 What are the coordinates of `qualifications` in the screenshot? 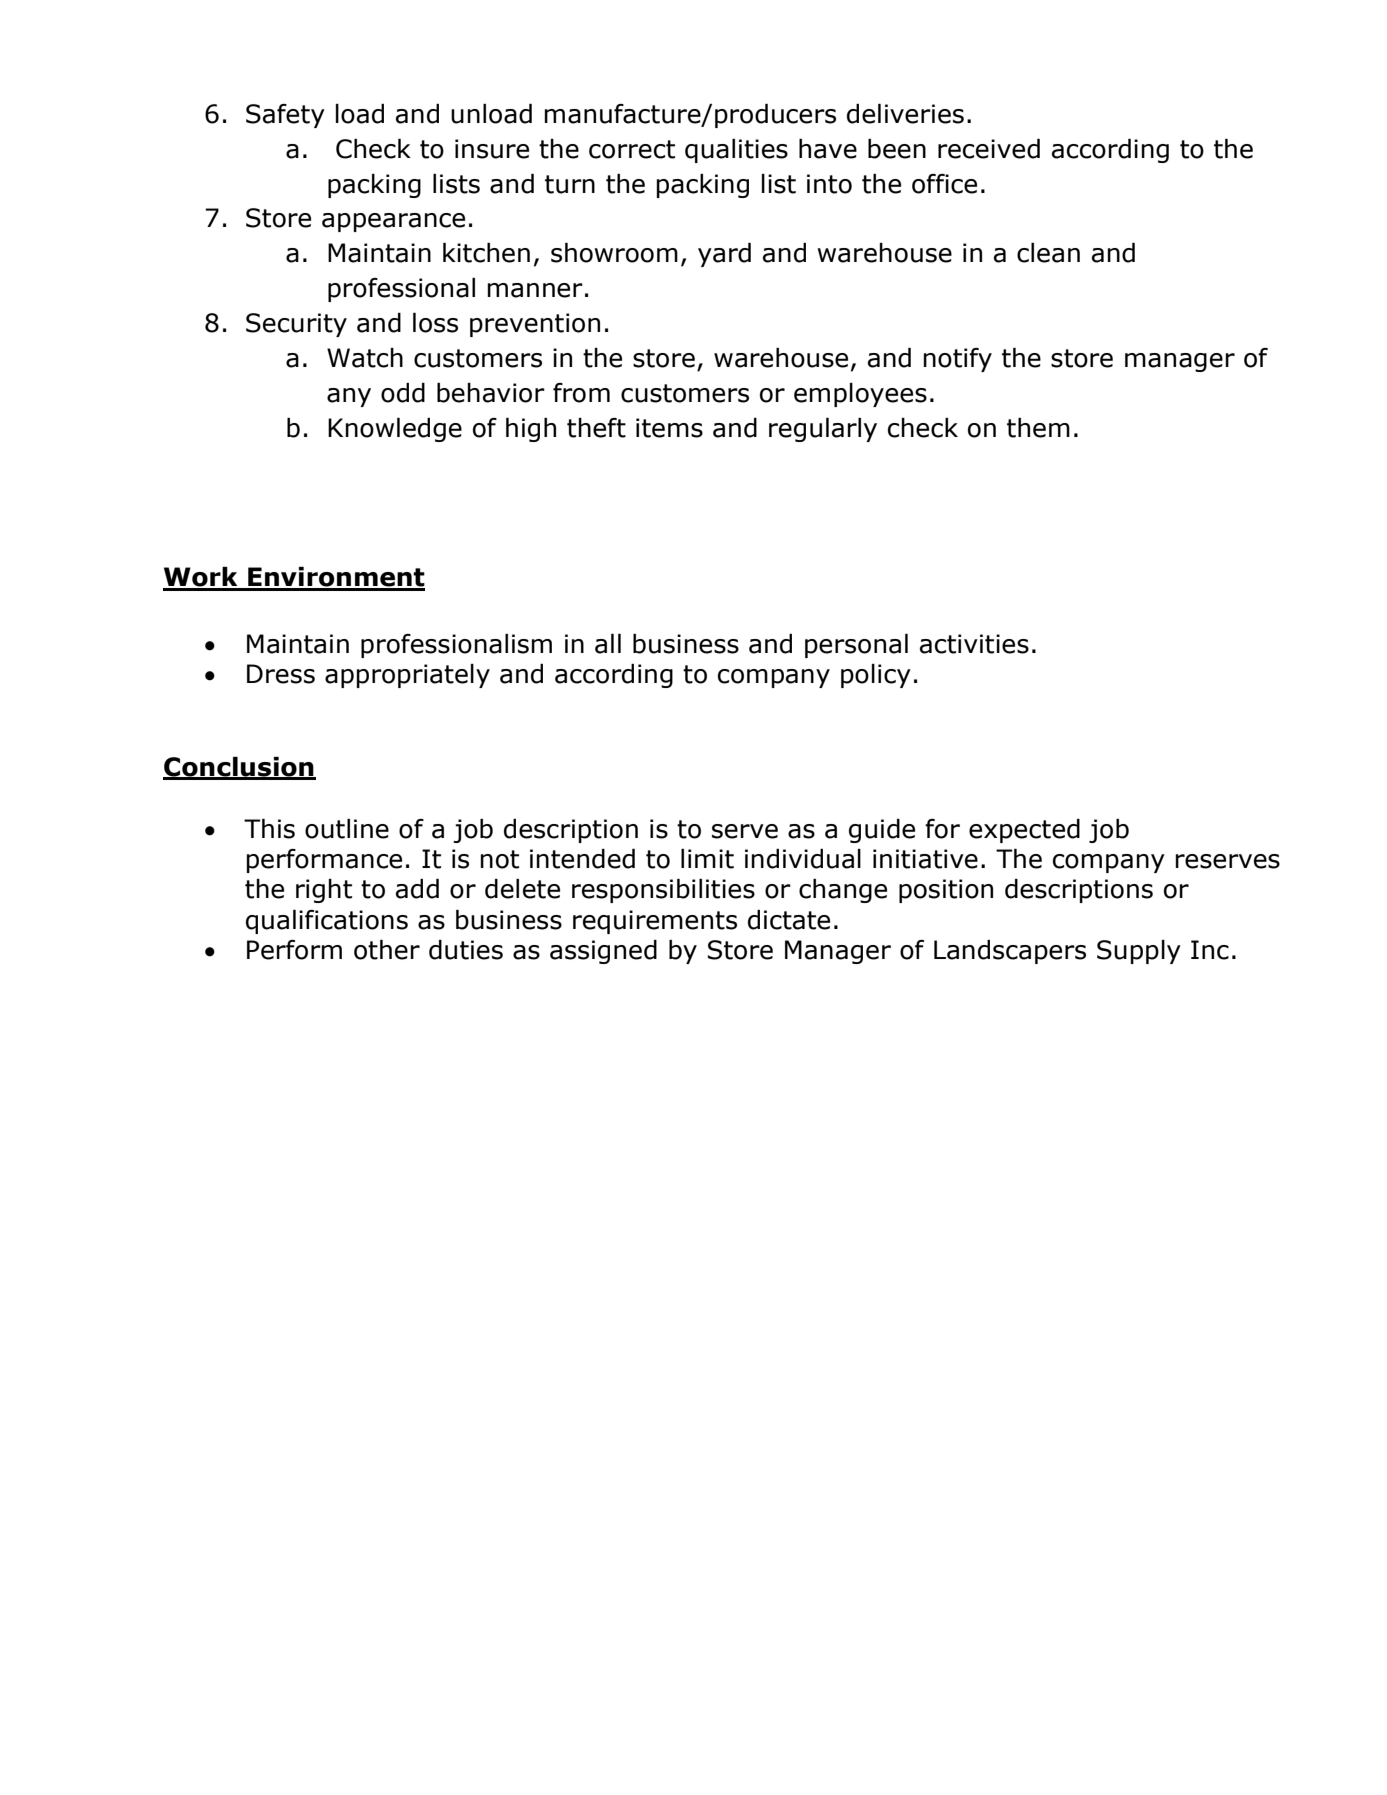 It's located at (327, 922).
